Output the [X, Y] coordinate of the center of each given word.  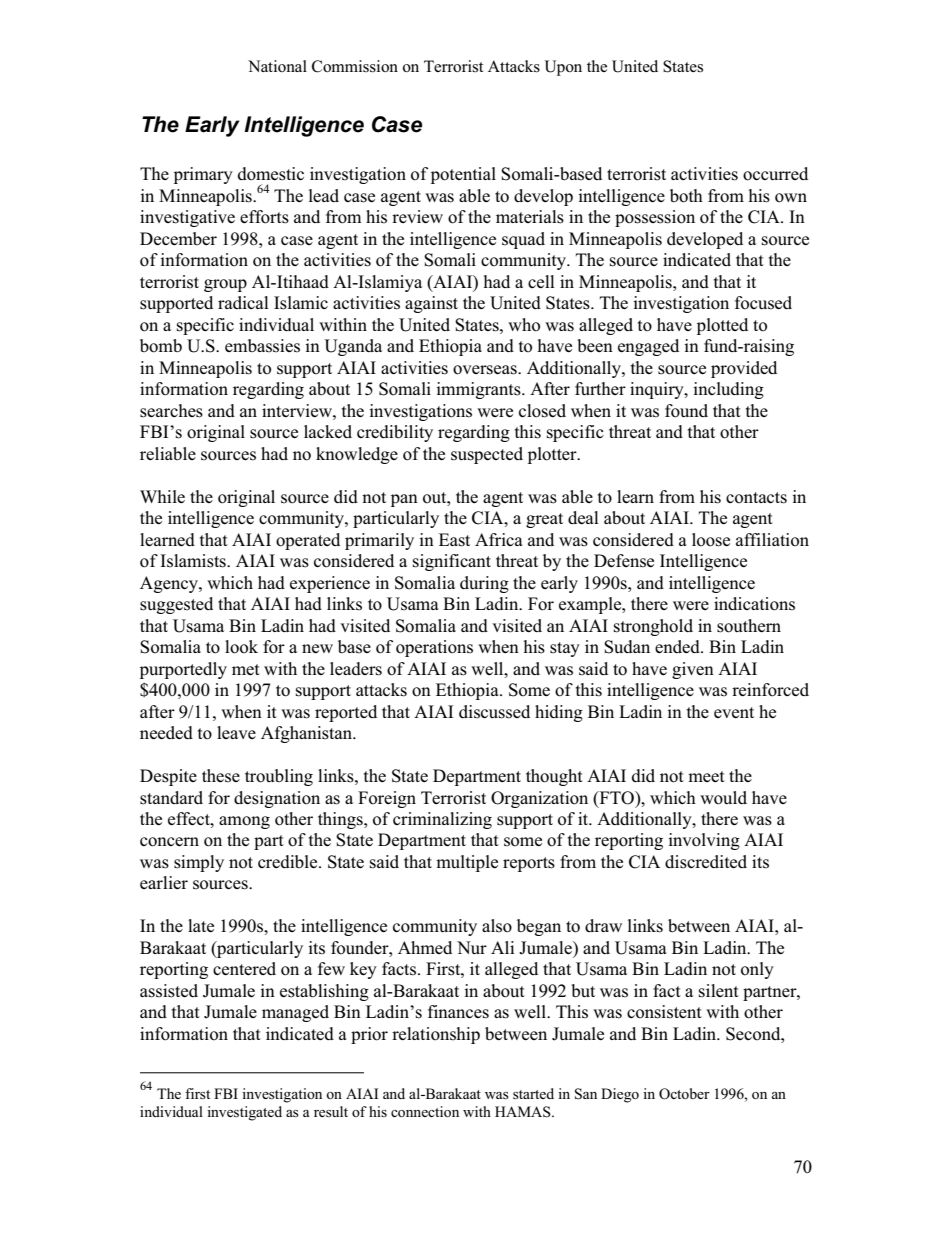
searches [171, 411]
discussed [494, 712]
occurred [775, 174]
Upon [563, 68]
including [729, 390]
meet [706, 776]
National [277, 66]
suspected [487, 455]
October [684, 1094]
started [533, 1093]
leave [236, 732]
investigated [244, 1113]
